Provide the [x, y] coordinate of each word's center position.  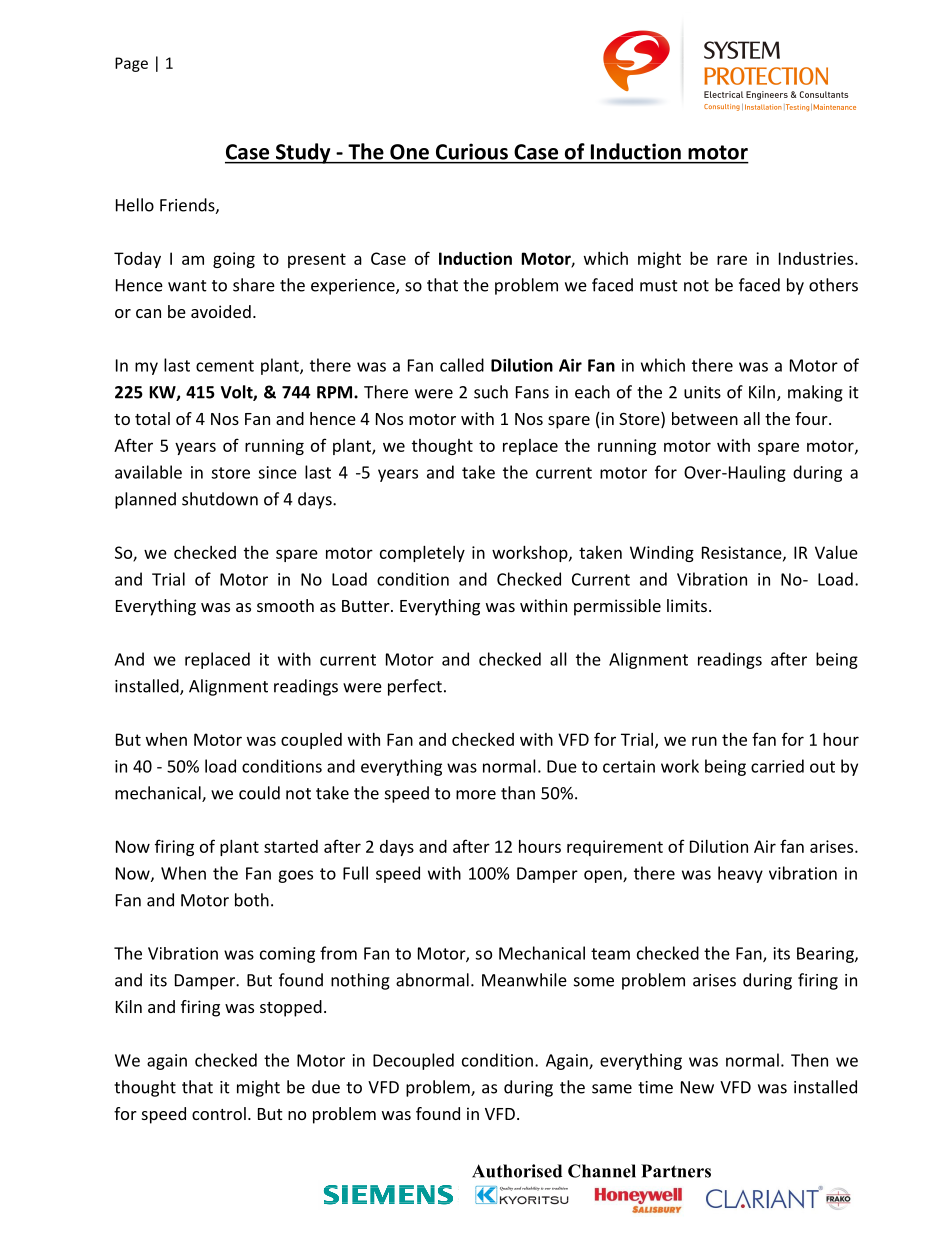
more [476, 795]
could [259, 793]
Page [131, 64]
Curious [472, 152]
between [705, 418]
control [219, 1113]
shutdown [220, 499]
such [491, 392]
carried [777, 766]
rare [732, 260]
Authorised [517, 1171]
